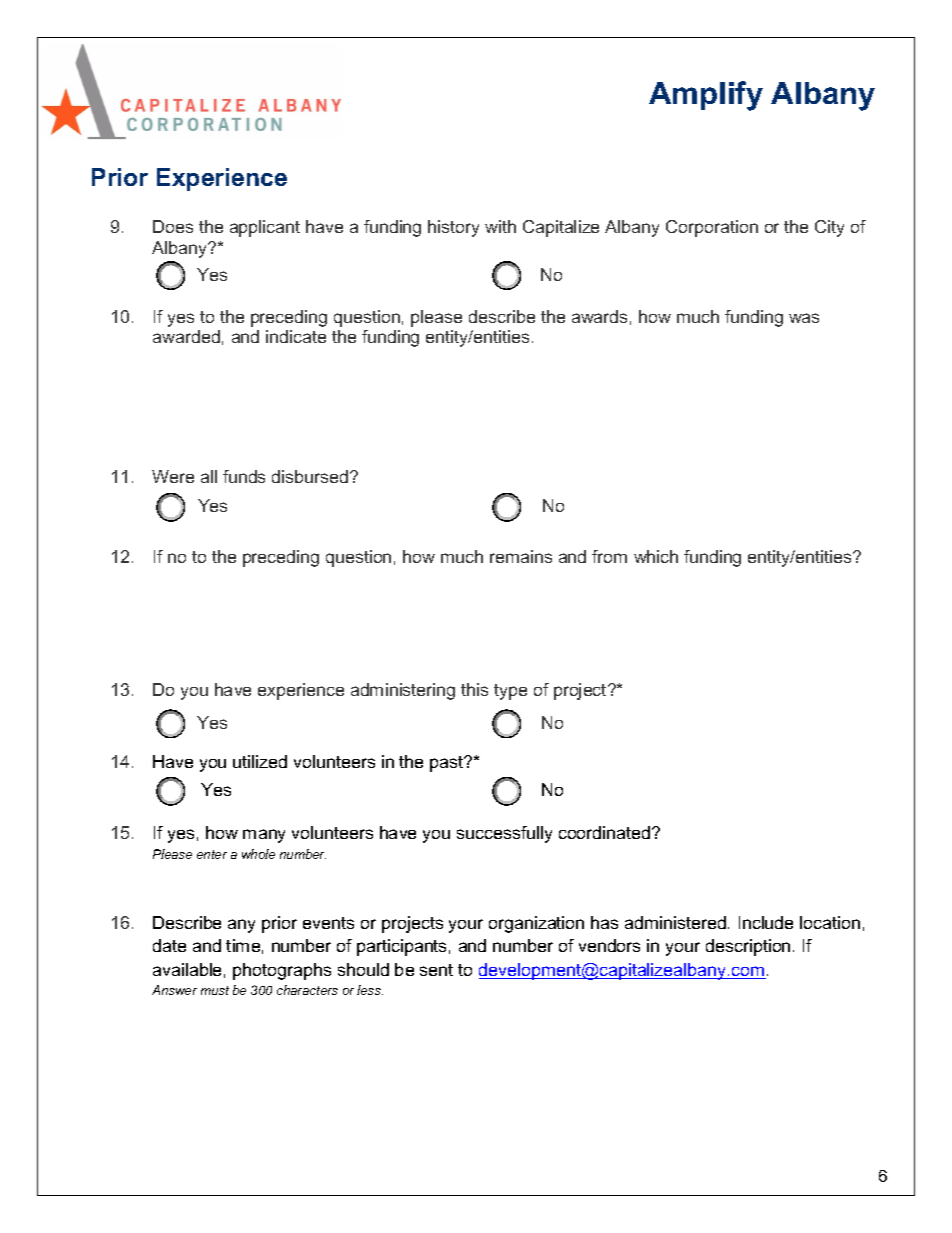 This image has height=1233, width=952. Describe the element at coordinates (296, 336) in the image. I see `indicate` at that location.
